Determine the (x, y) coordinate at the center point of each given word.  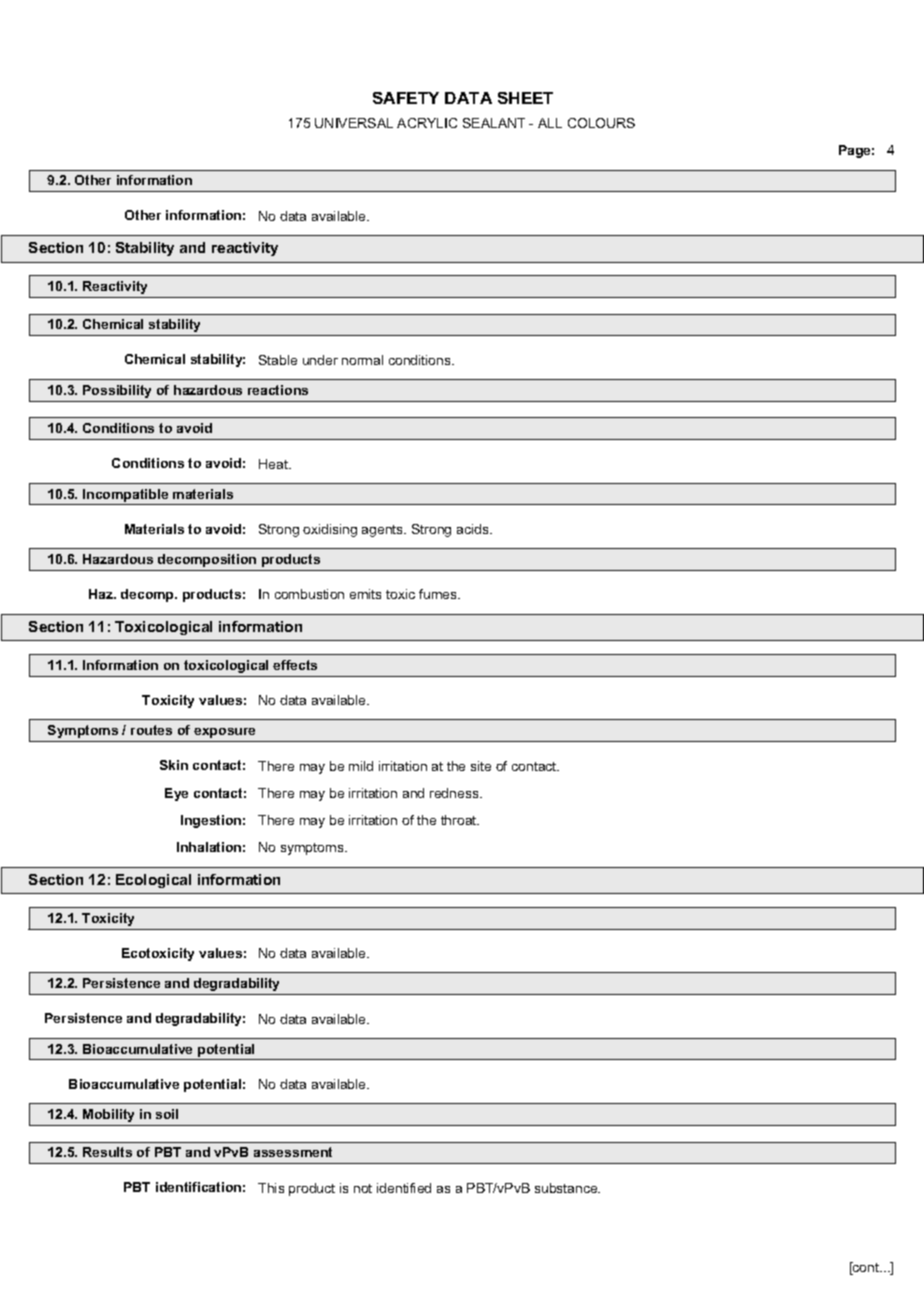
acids (474, 529)
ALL (550, 123)
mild (361, 766)
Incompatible (125, 495)
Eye (176, 794)
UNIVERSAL (354, 123)
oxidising (330, 530)
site (481, 766)
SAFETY (406, 98)
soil (167, 1114)
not (363, 1188)
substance (567, 1188)
